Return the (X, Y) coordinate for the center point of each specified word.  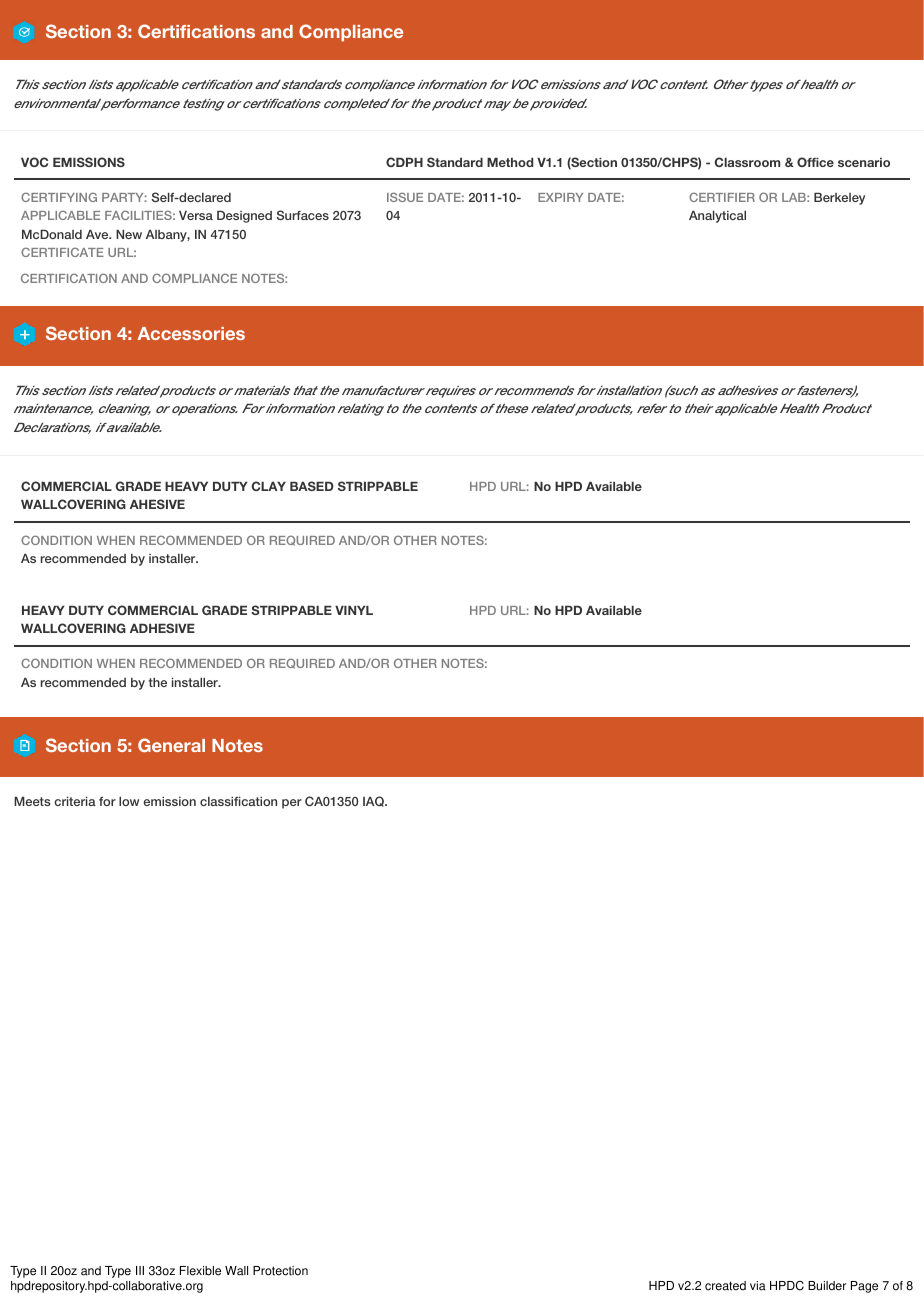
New (129, 234)
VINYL (354, 610)
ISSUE (405, 197)
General (171, 745)
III (140, 1270)
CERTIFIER (722, 197)
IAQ (374, 801)
